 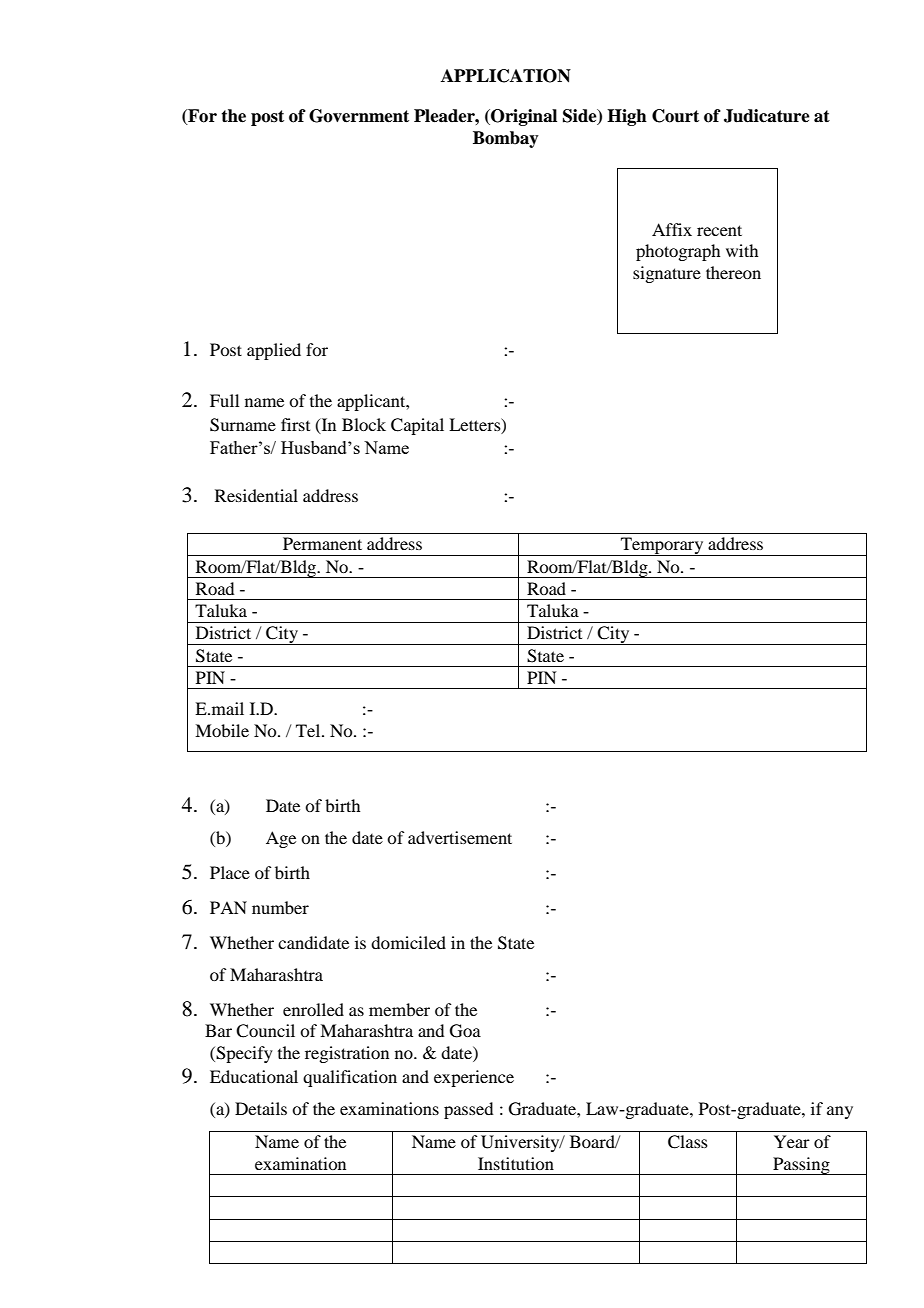 What do you see at coordinates (261, 1108) in the screenshot?
I see `Details` at bounding box center [261, 1108].
